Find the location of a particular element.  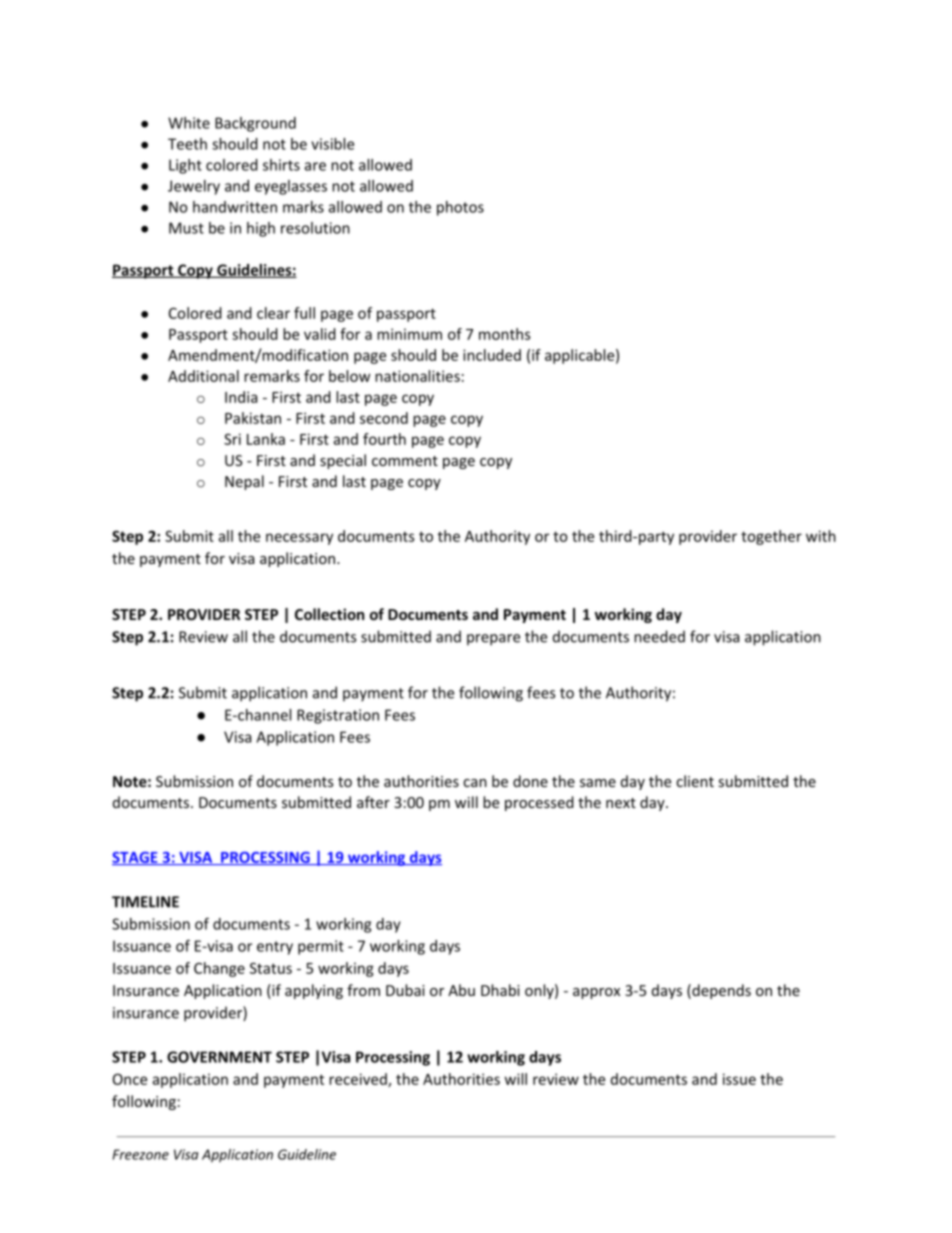

needed is located at coordinates (659, 636).
